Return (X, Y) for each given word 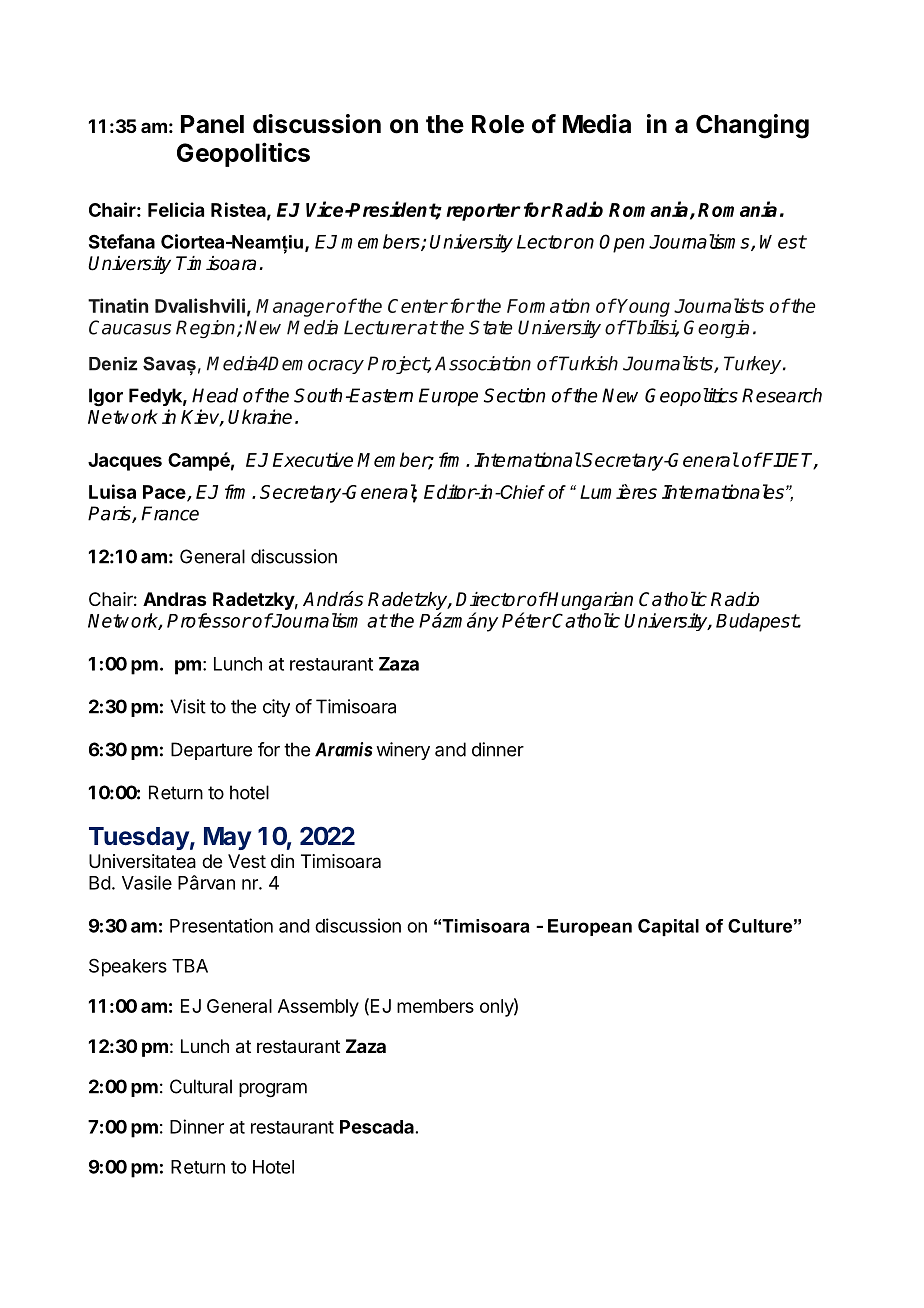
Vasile (147, 882)
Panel (212, 124)
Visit (188, 706)
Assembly (318, 1008)
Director (491, 599)
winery (403, 751)
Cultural (201, 1086)
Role (498, 124)
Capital (668, 927)
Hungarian (589, 601)
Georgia (716, 329)
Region (207, 329)
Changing (752, 126)
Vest (247, 861)
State (490, 327)
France (170, 513)
